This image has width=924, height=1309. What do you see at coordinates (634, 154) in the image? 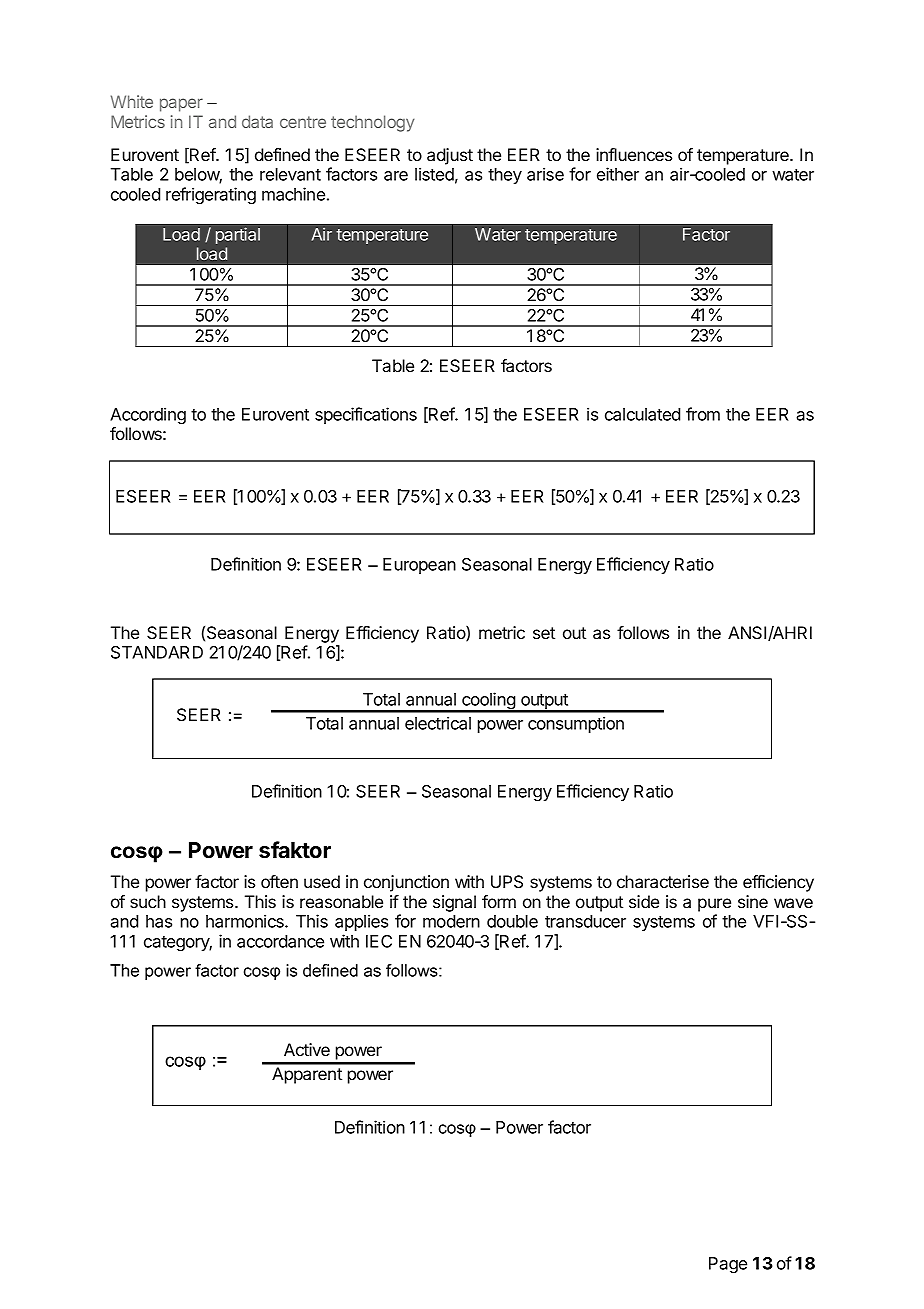
I see `influences` at bounding box center [634, 154].
